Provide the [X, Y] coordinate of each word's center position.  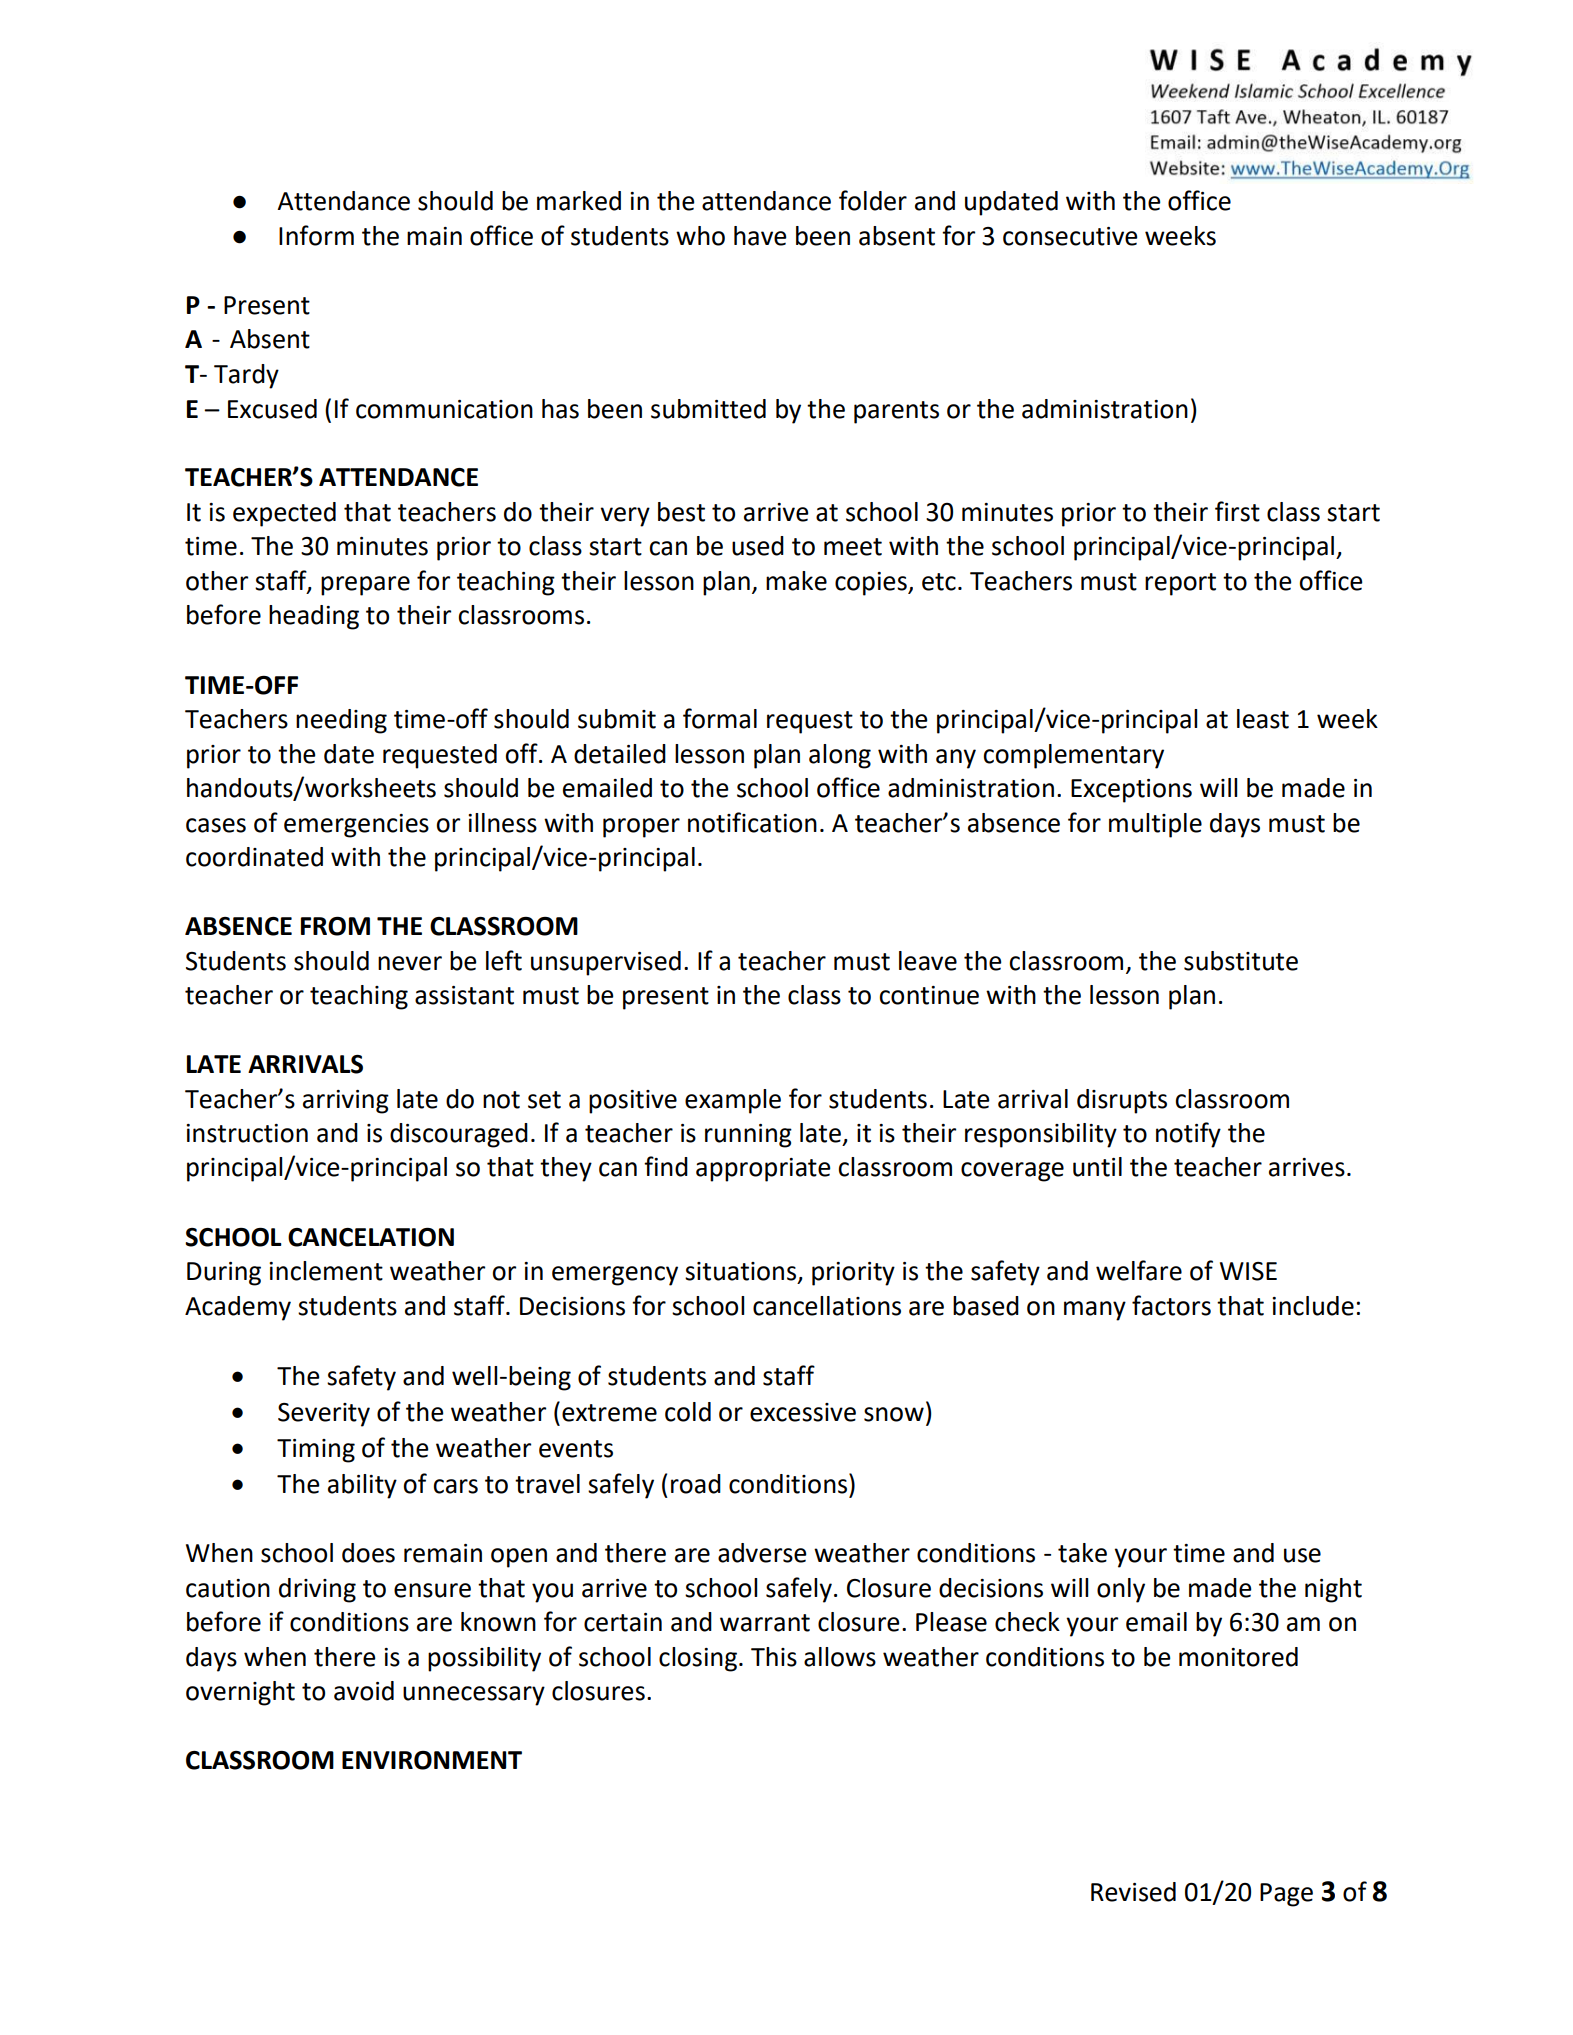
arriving [346, 1102]
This [774, 1657]
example [733, 1101]
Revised [1133, 1892]
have [760, 236]
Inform [316, 235]
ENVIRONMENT [432, 1760]
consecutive [1070, 236]
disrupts [1122, 1101]
